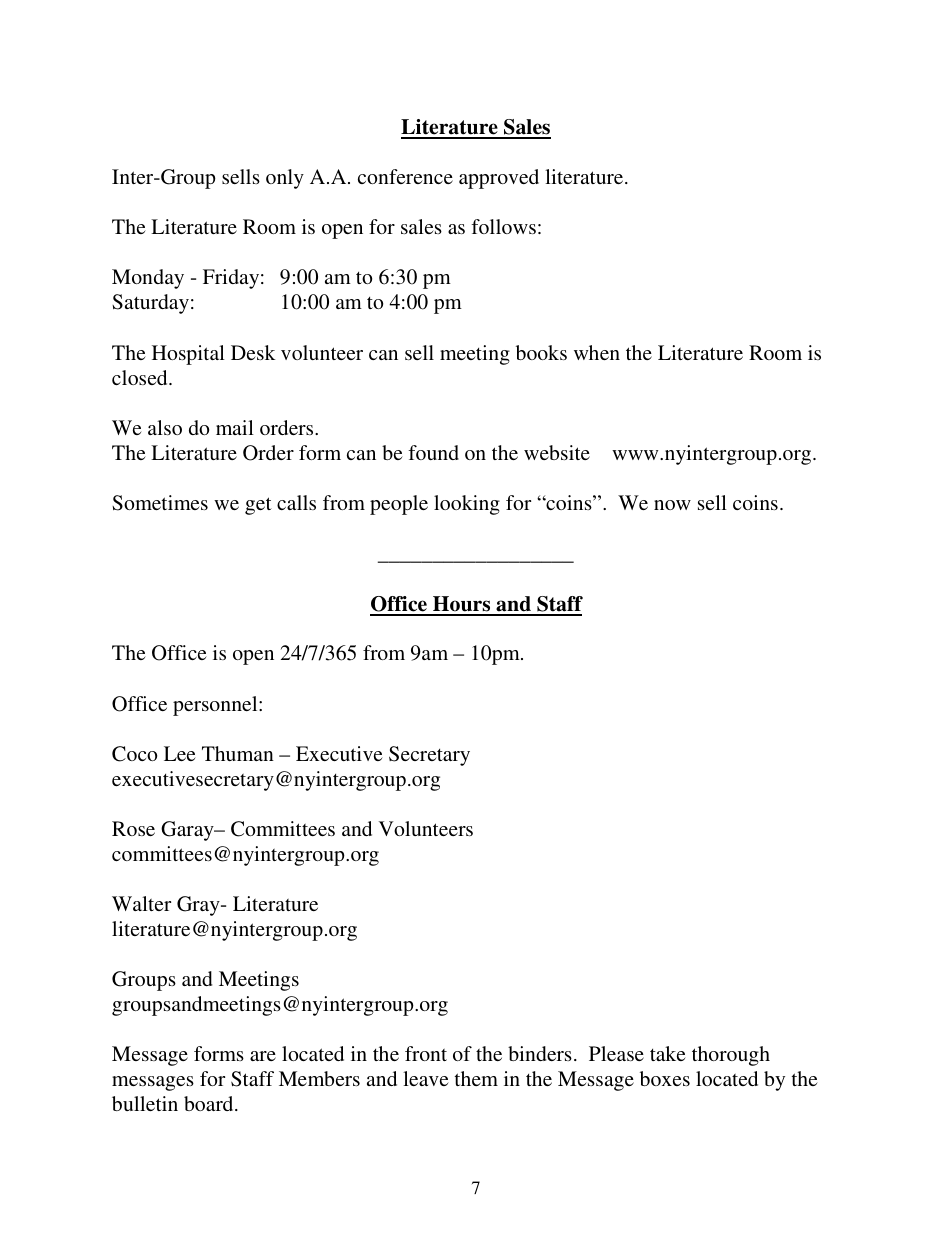  What do you see at coordinates (399, 505) in the screenshot?
I see `people` at bounding box center [399, 505].
